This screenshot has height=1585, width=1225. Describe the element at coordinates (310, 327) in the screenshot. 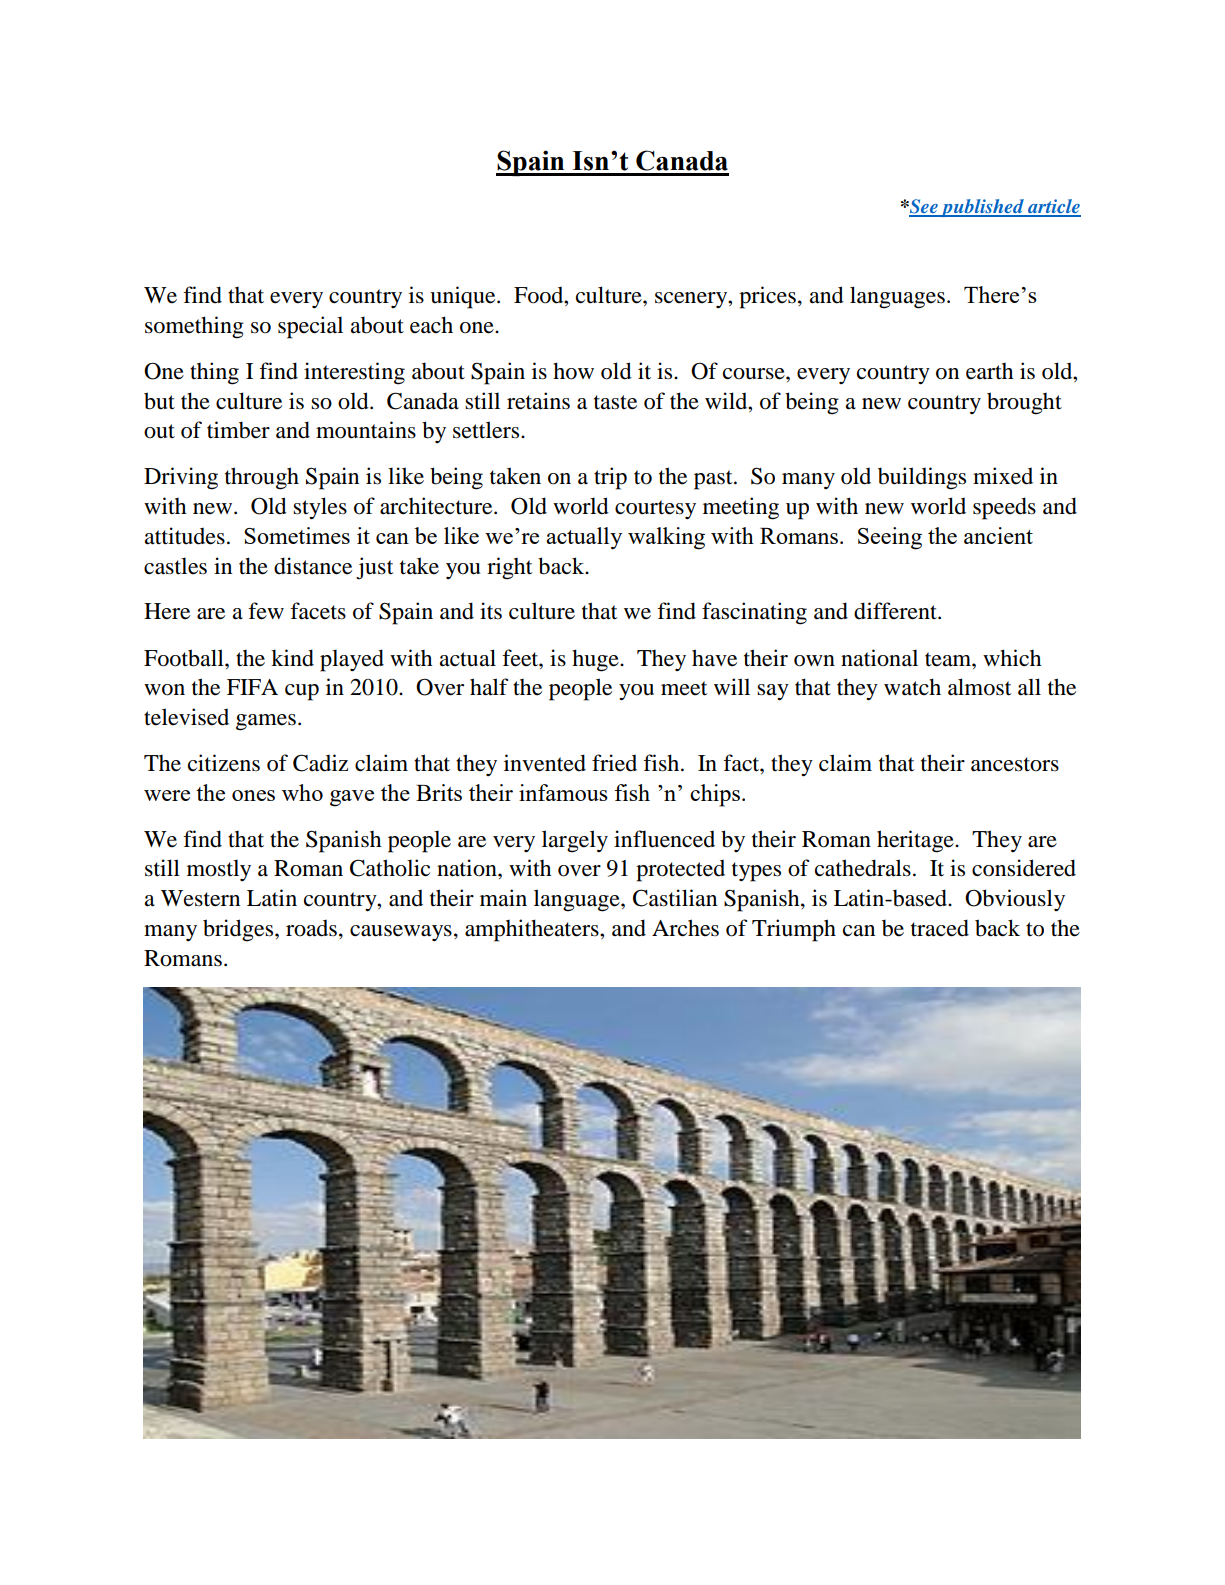

I see `special` at that location.
